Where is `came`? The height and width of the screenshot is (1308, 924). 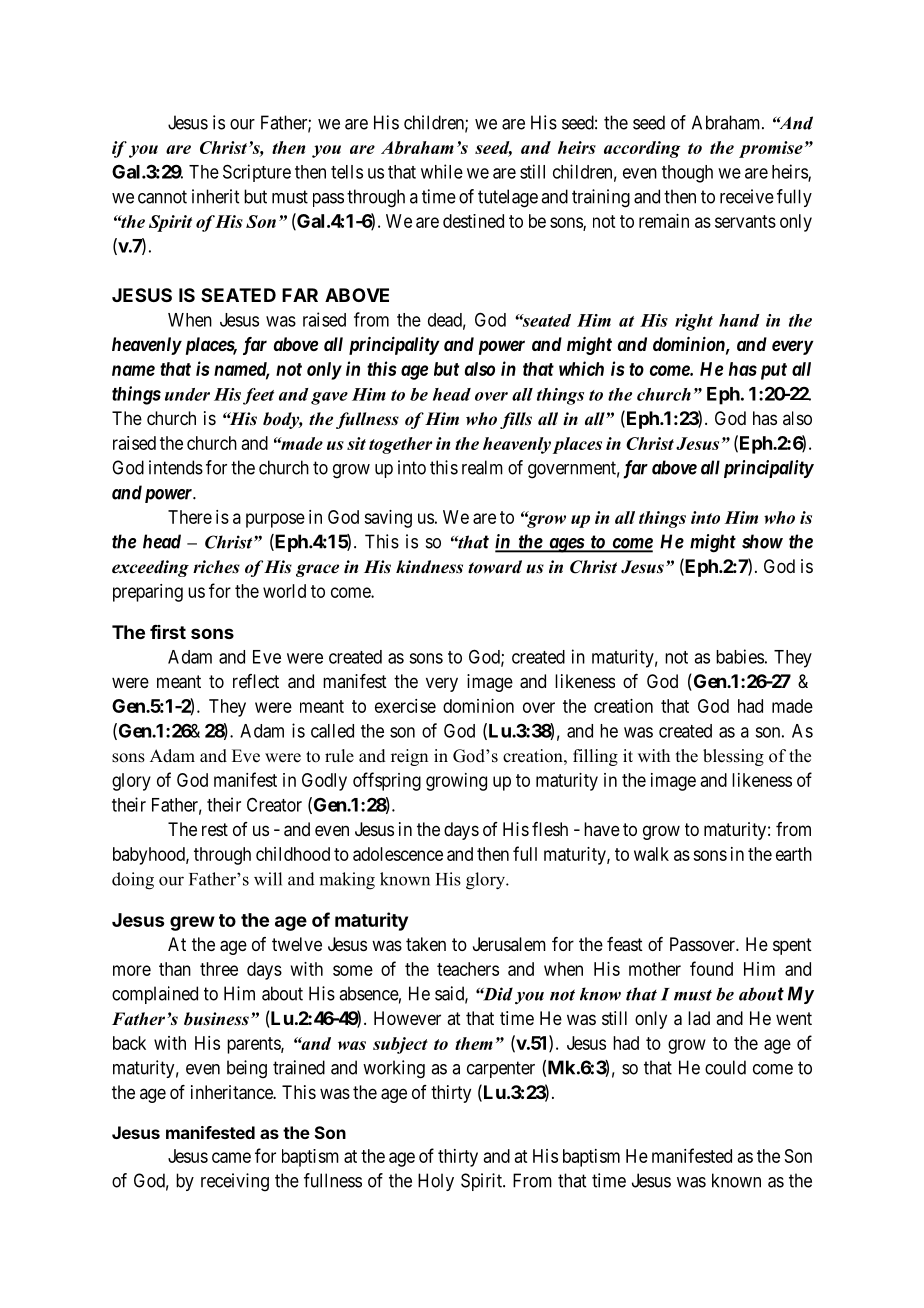 came is located at coordinates (231, 1157).
